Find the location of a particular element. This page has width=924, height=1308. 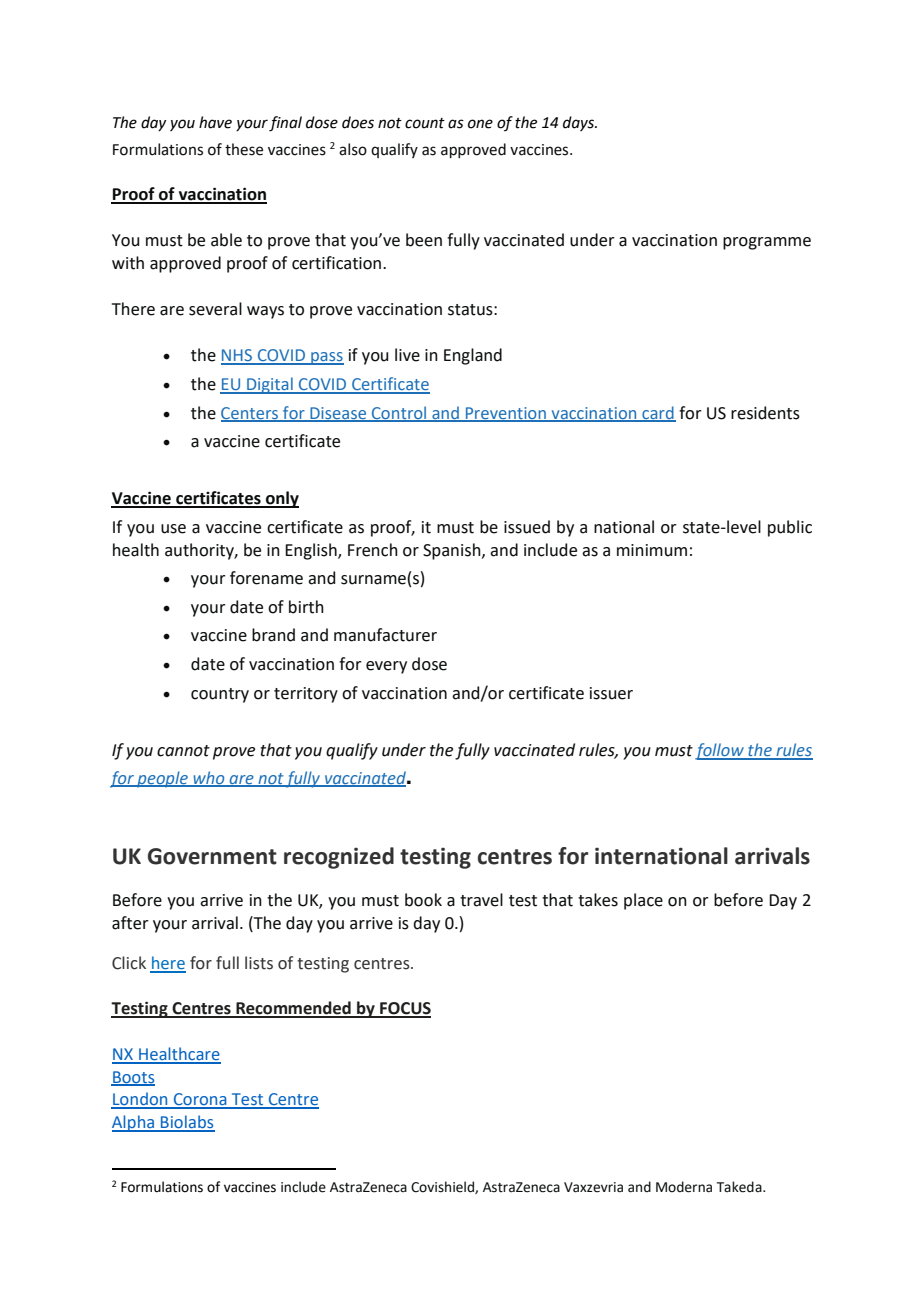

programme is located at coordinates (767, 243).
